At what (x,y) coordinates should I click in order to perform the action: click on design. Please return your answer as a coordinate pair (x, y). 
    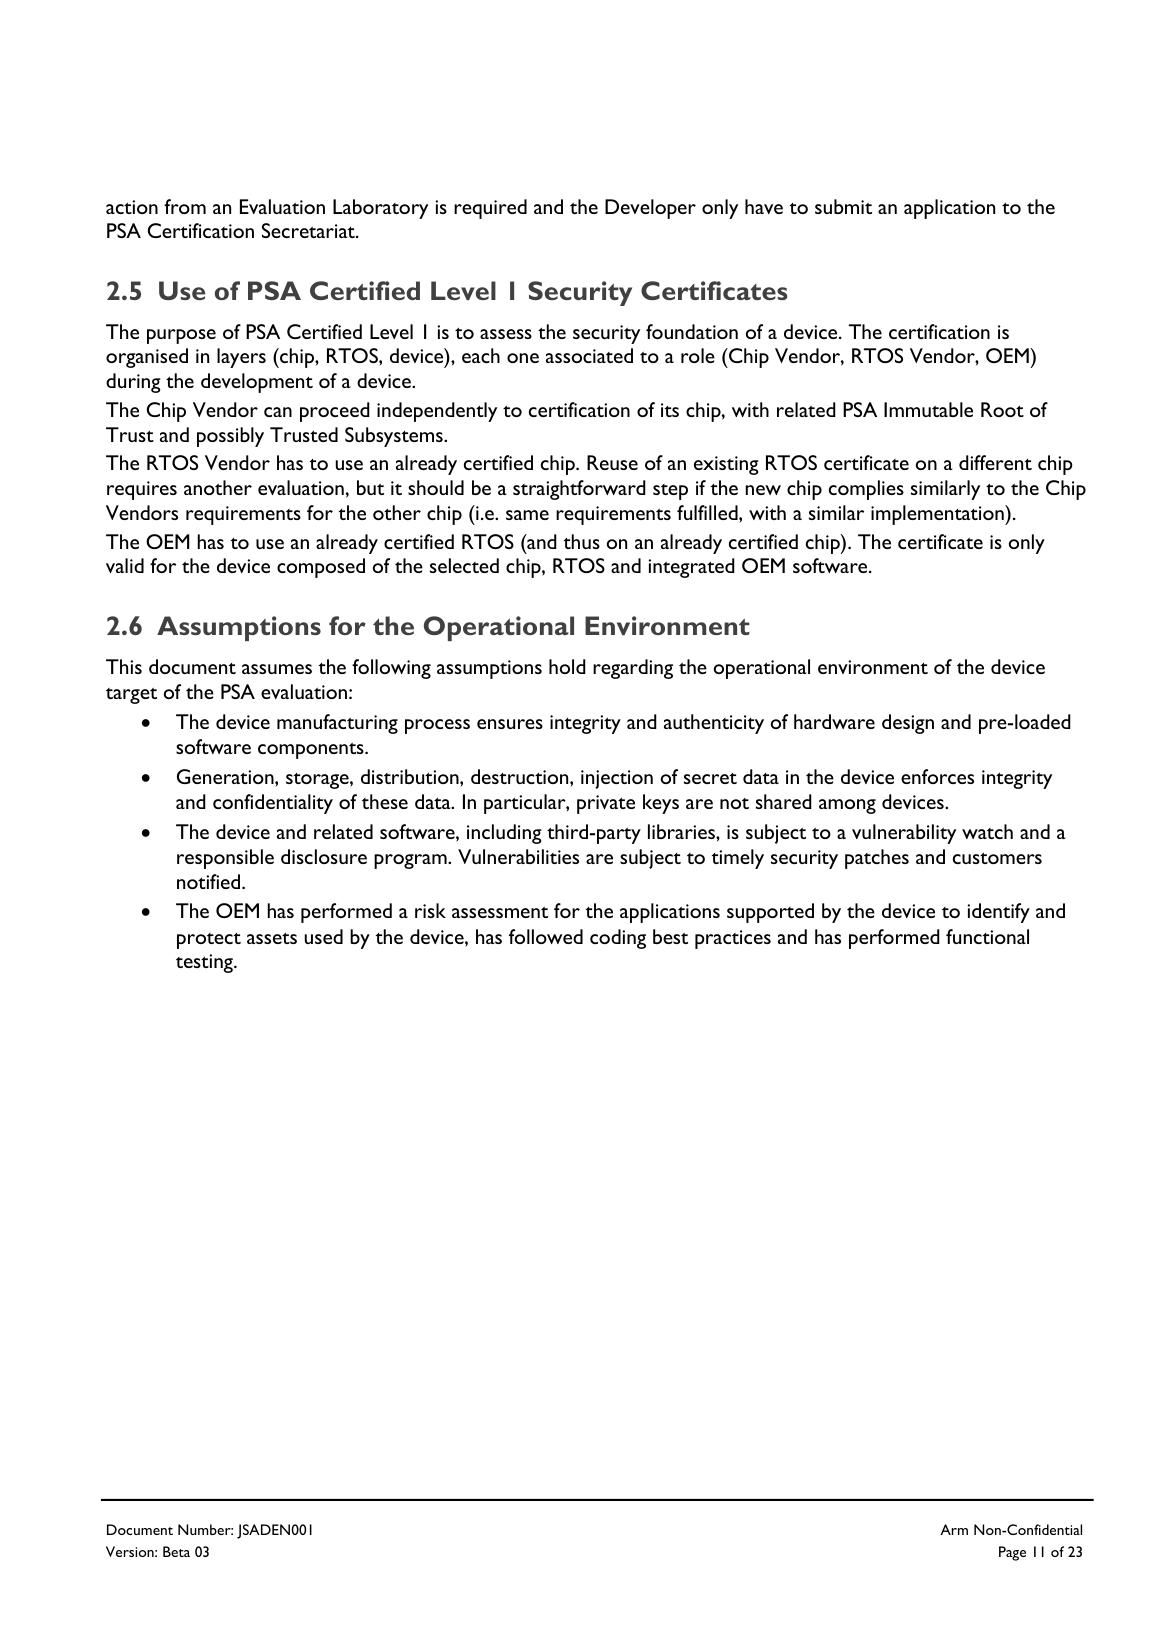
    Looking at the image, I should click on (908, 724).
